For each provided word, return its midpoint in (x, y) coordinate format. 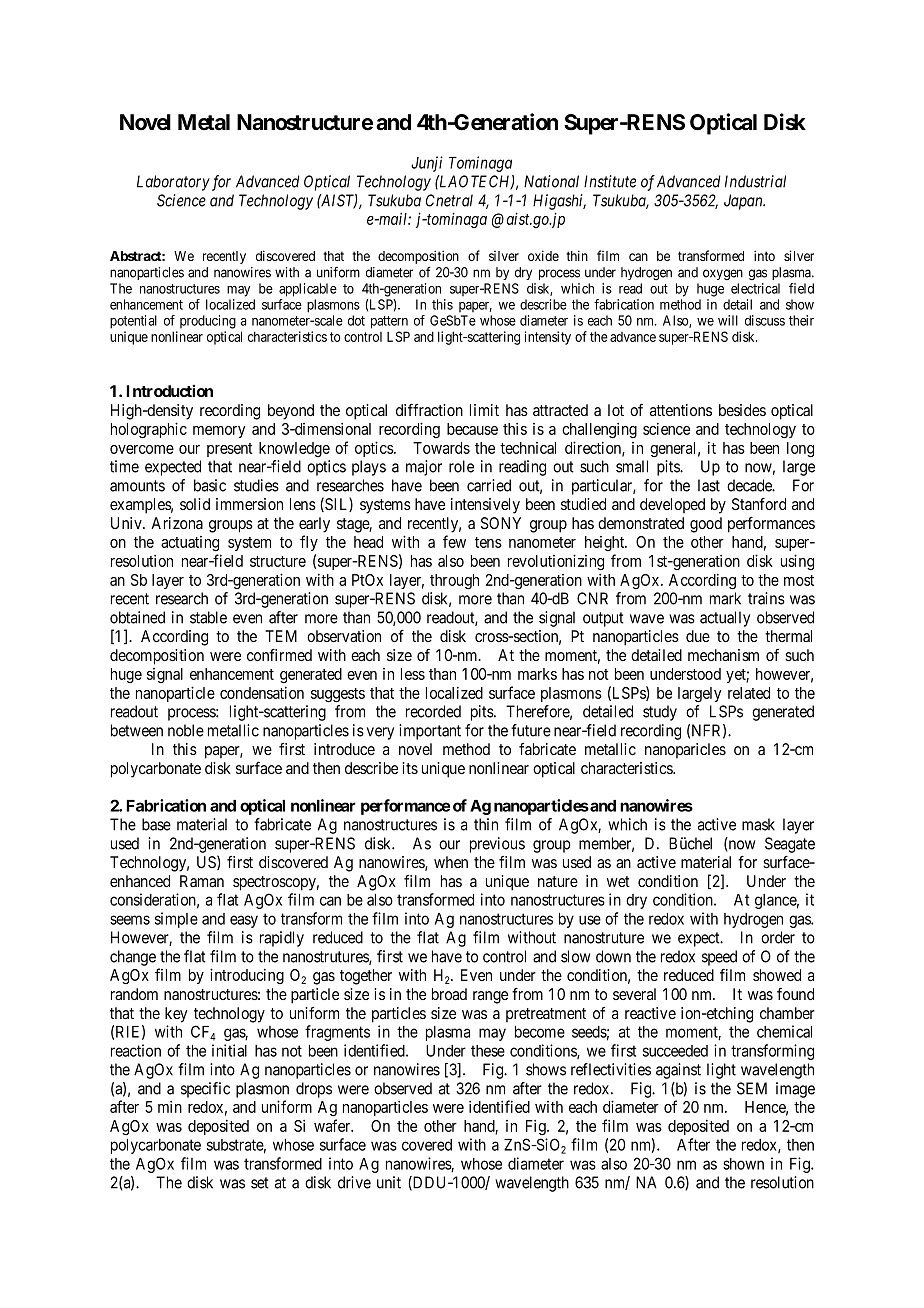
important (430, 732)
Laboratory (173, 183)
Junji (427, 164)
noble (186, 730)
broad (449, 994)
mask (758, 824)
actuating (190, 544)
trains (766, 598)
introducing (247, 976)
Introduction (169, 391)
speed (719, 958)
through (454, 582)
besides (742, 410)
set (260, 1183)
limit (484, 410)
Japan (744, 202)
